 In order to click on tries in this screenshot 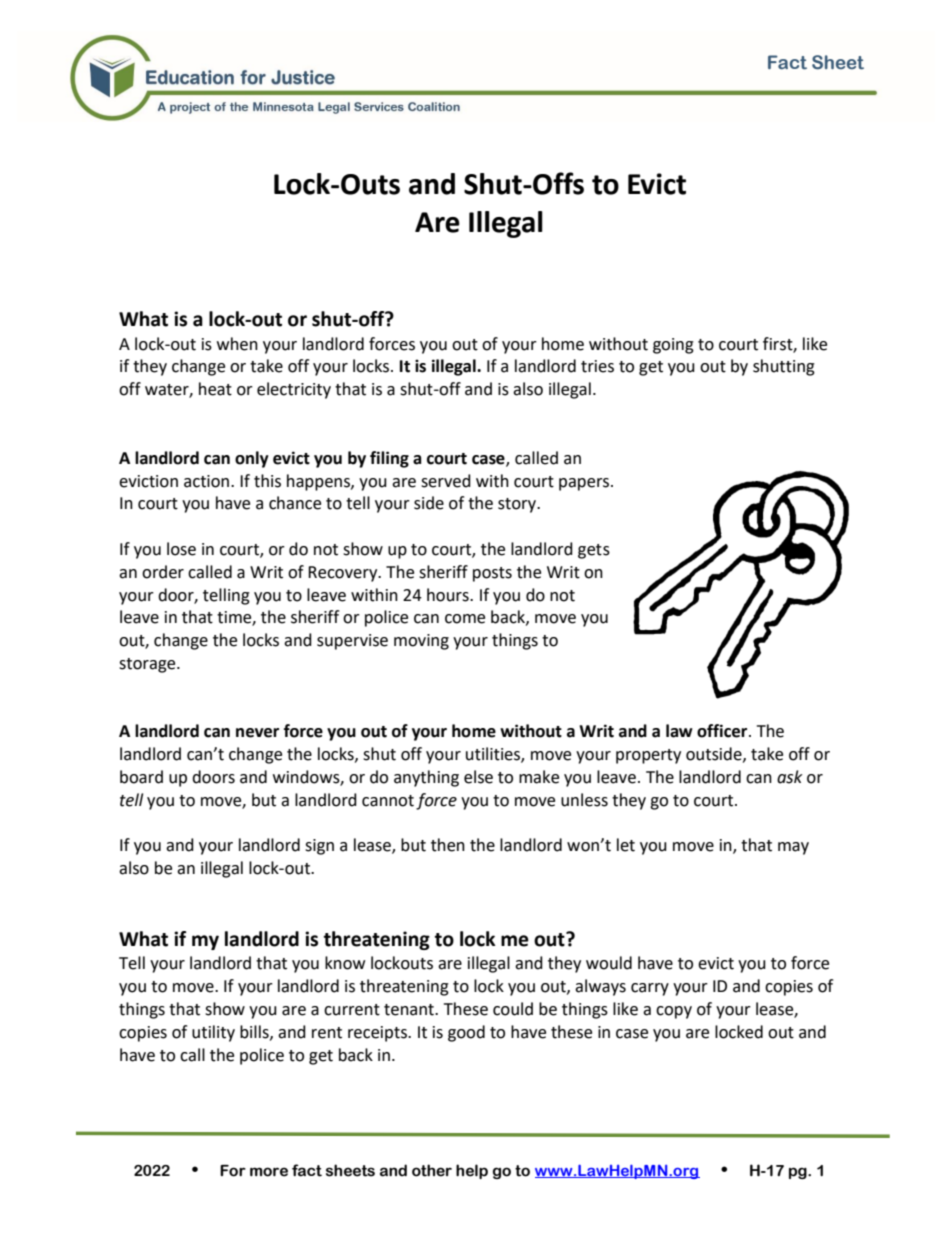, I will do `click(597, 366)`.
